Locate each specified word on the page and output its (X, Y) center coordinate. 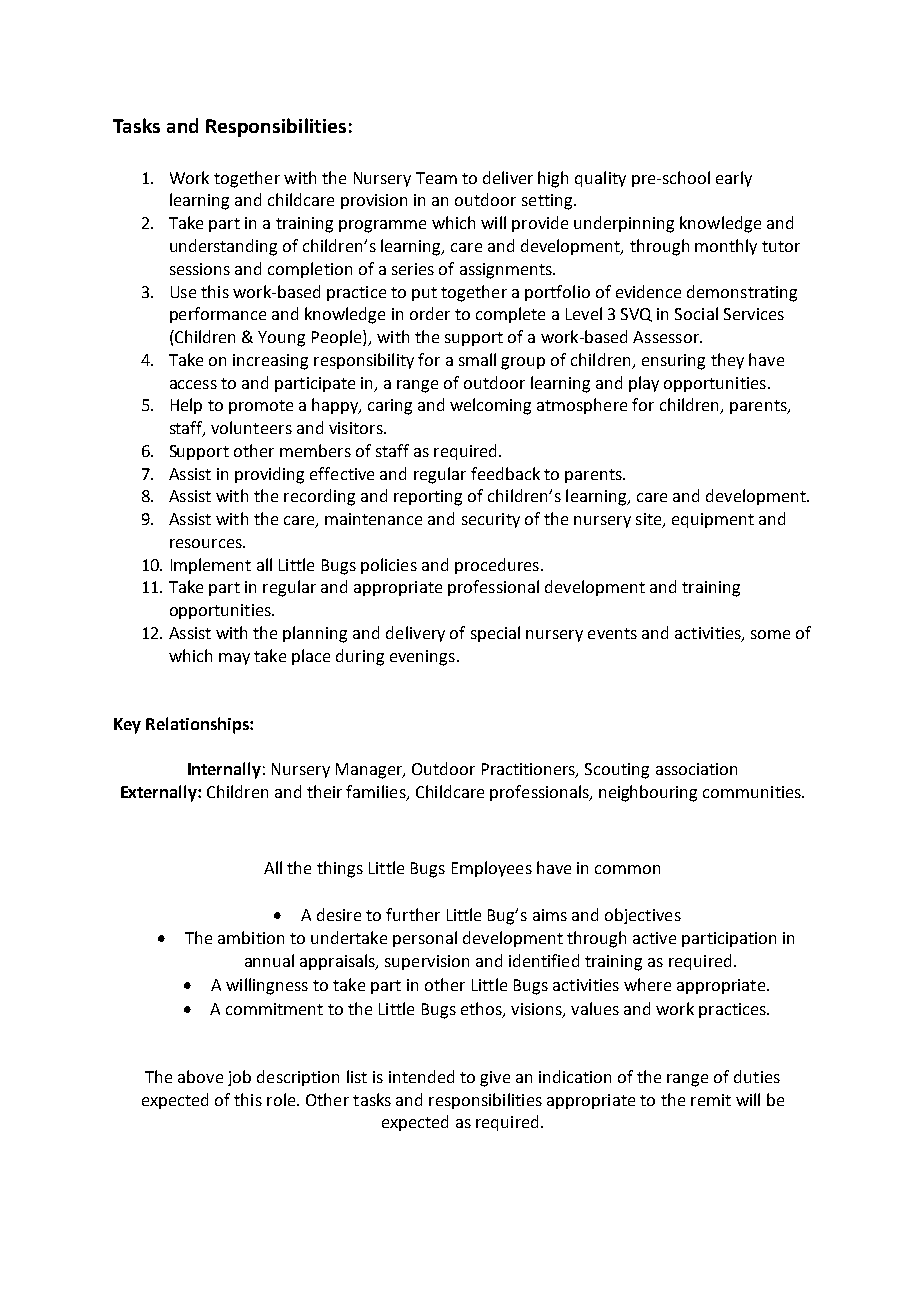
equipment (713, 520)
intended (421, 1076)
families (377, 793)
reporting (428, 498)
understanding (223, 247)
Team (436, 178)
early (734, 179)
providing (269, 475)
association (696, 769)
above (200, 1076)
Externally (160, 793)
